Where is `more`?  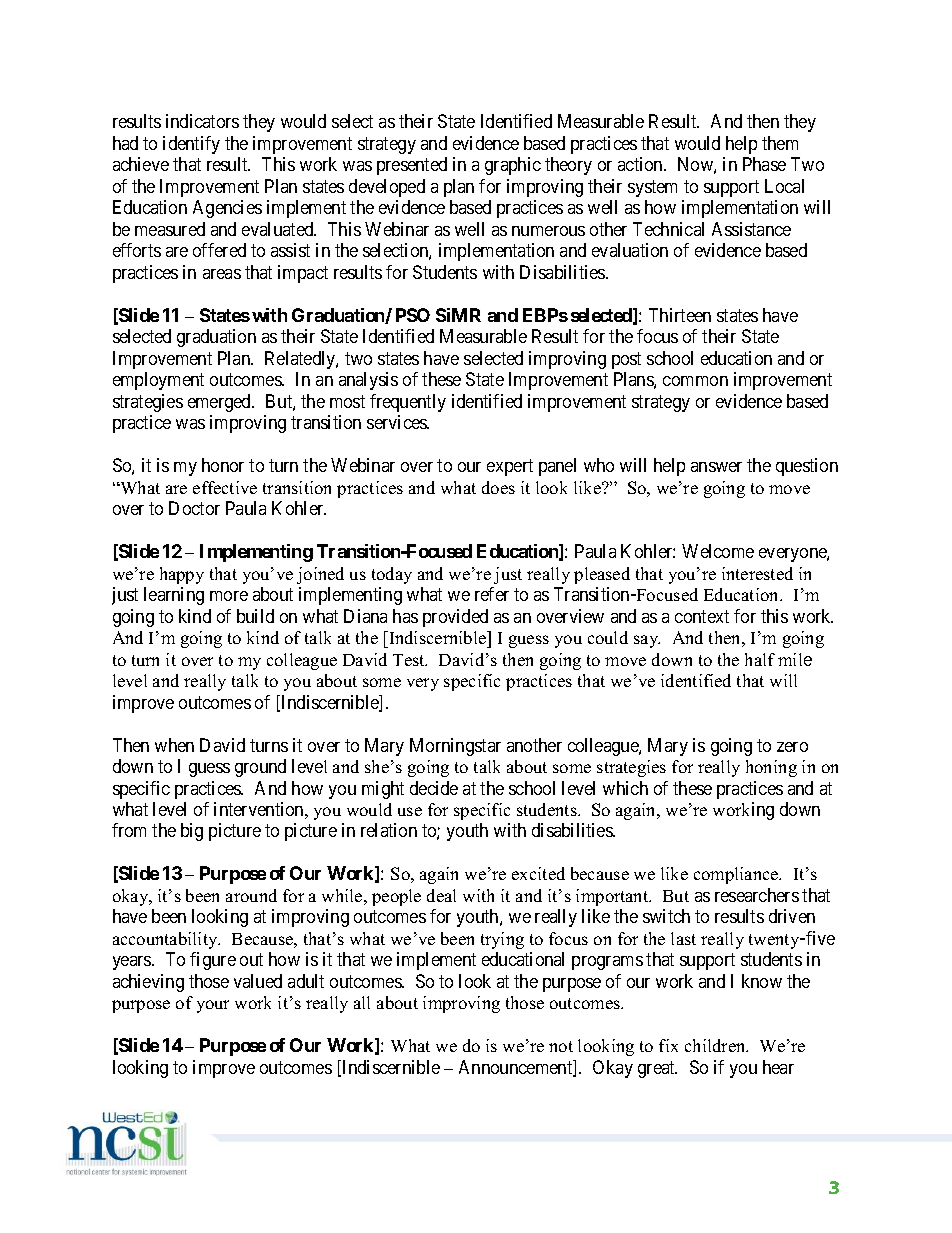
more is located at coordinates (229, 596).
